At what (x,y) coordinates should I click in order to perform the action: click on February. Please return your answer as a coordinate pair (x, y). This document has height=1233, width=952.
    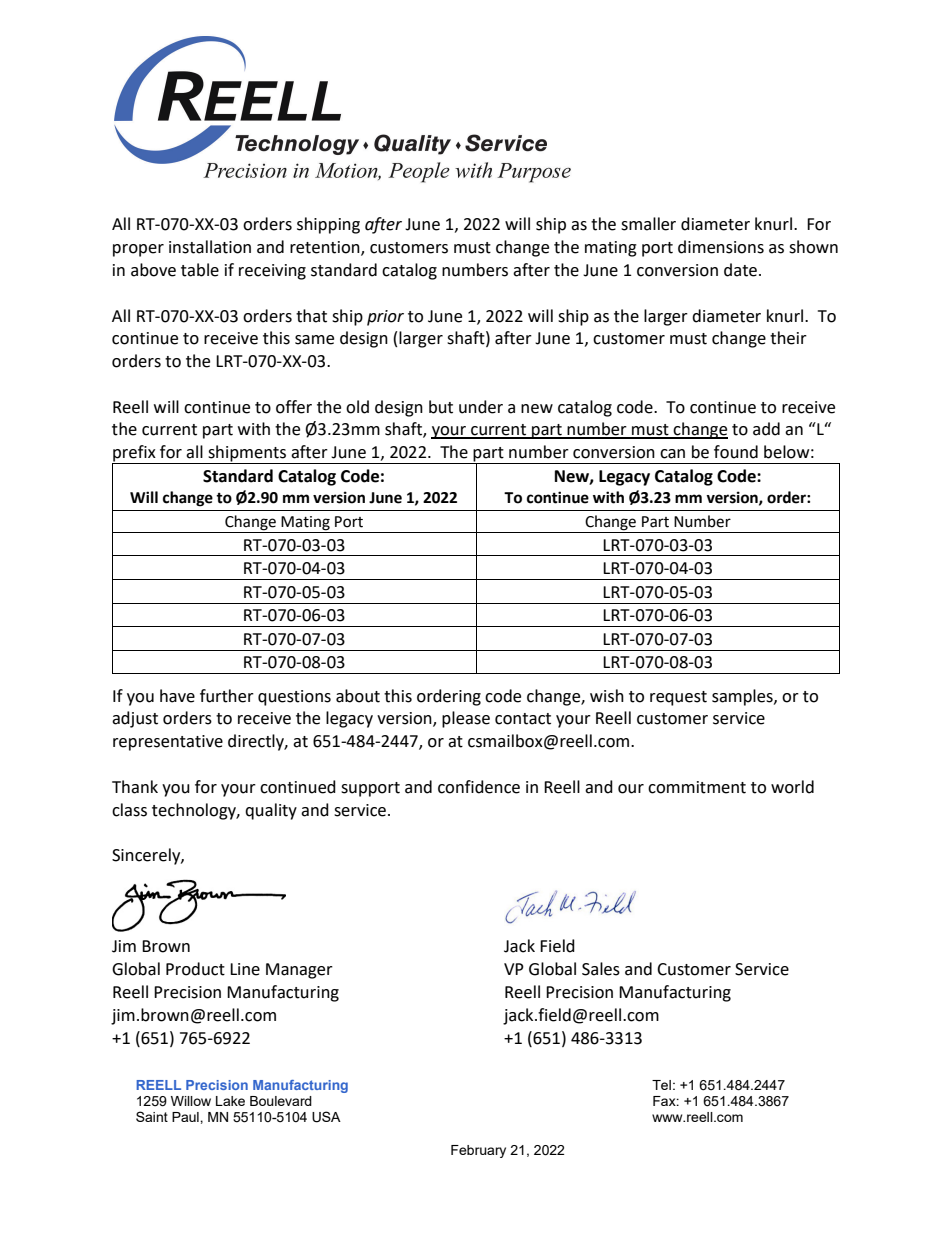
    Looking at the image, I should click on (478, 1151).
